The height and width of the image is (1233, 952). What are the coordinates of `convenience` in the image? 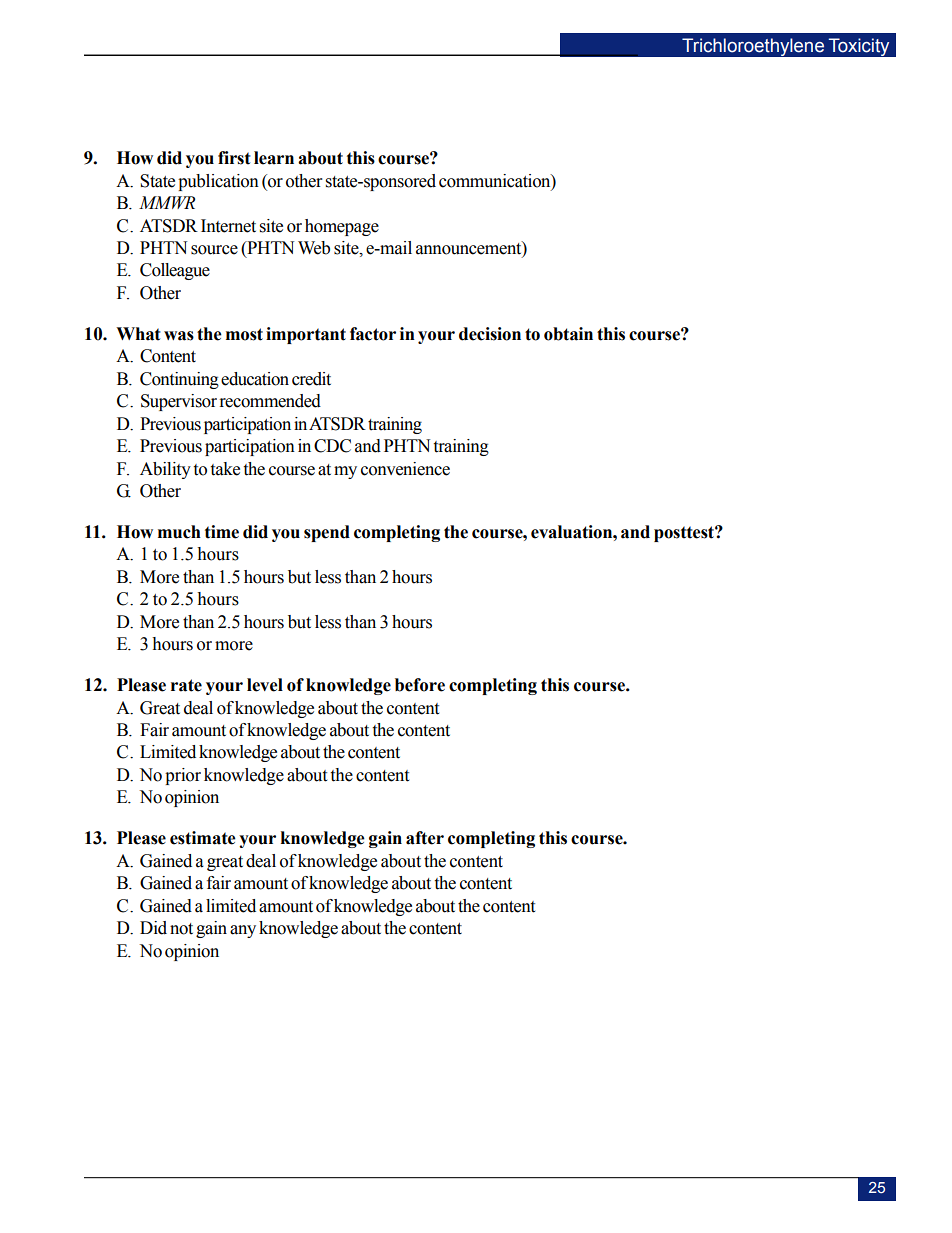 It's located at (405, 469).
